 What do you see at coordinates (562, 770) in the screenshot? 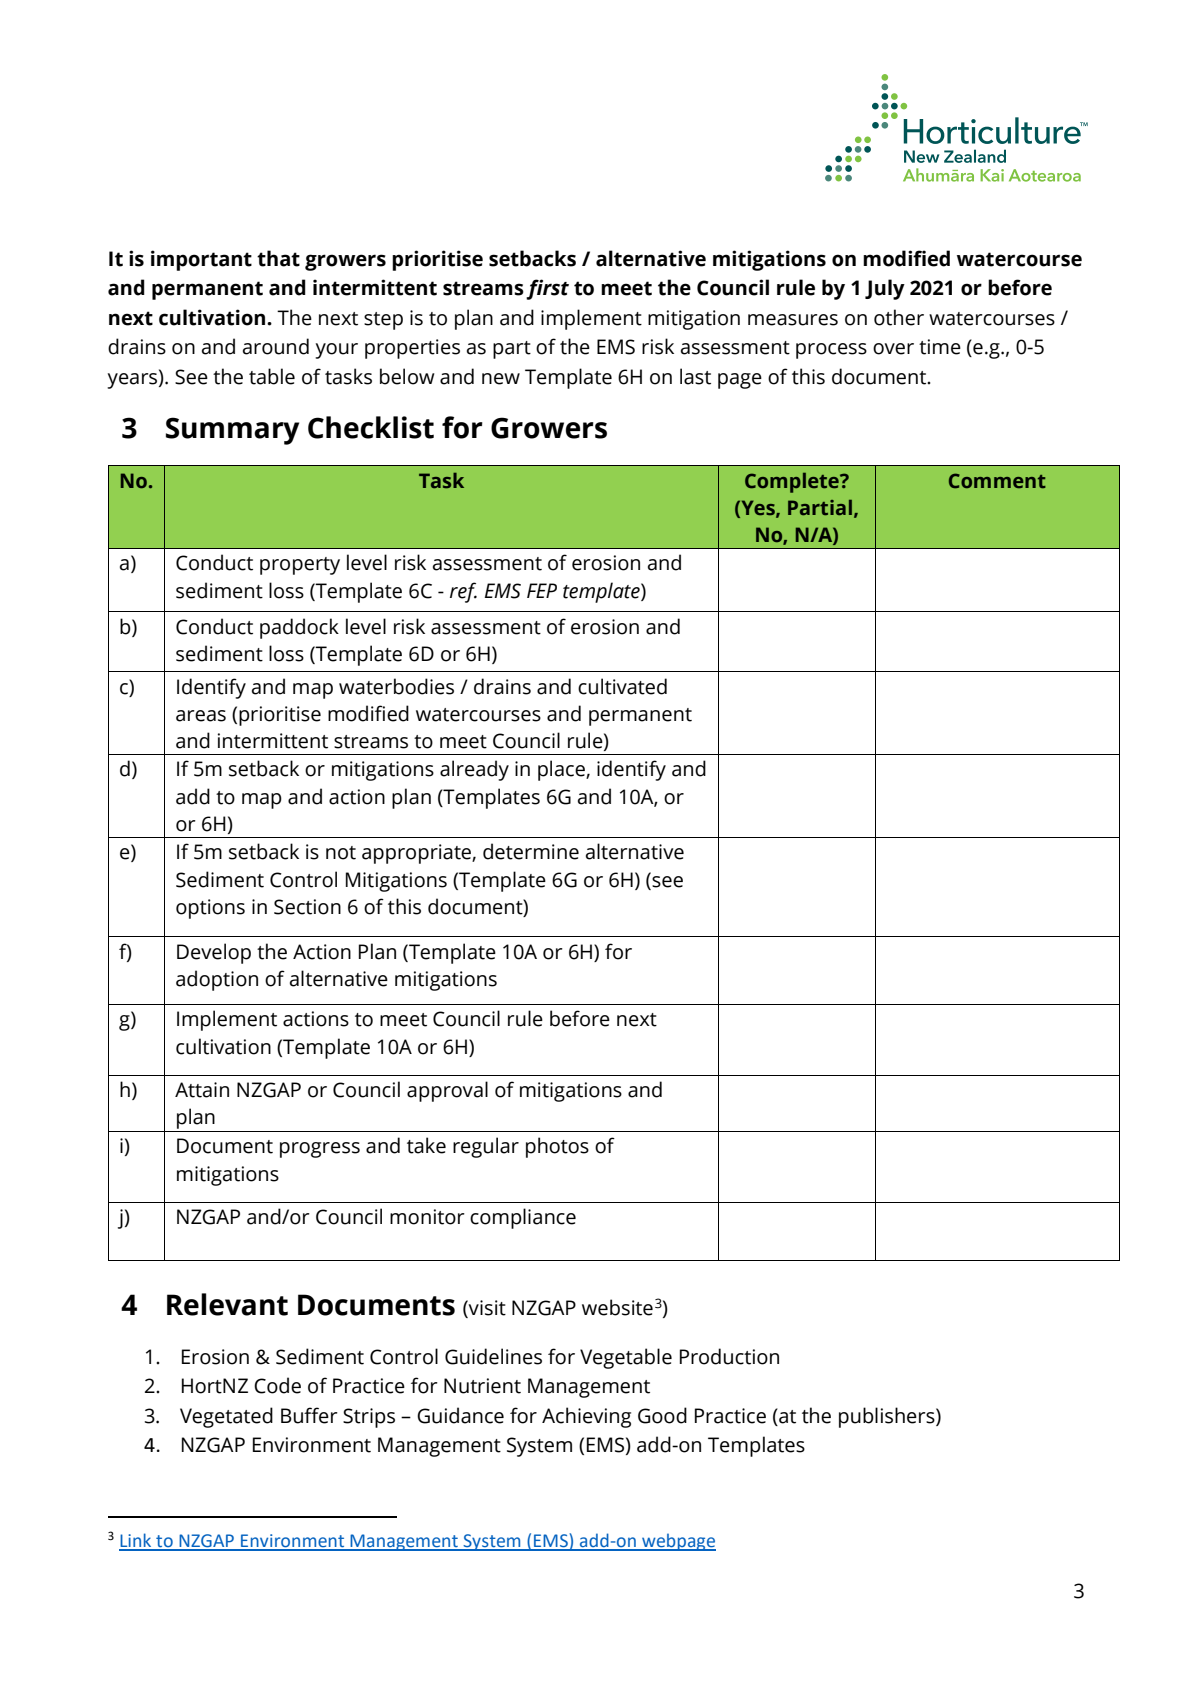
I see `place` at bounding box center [562, 770].
